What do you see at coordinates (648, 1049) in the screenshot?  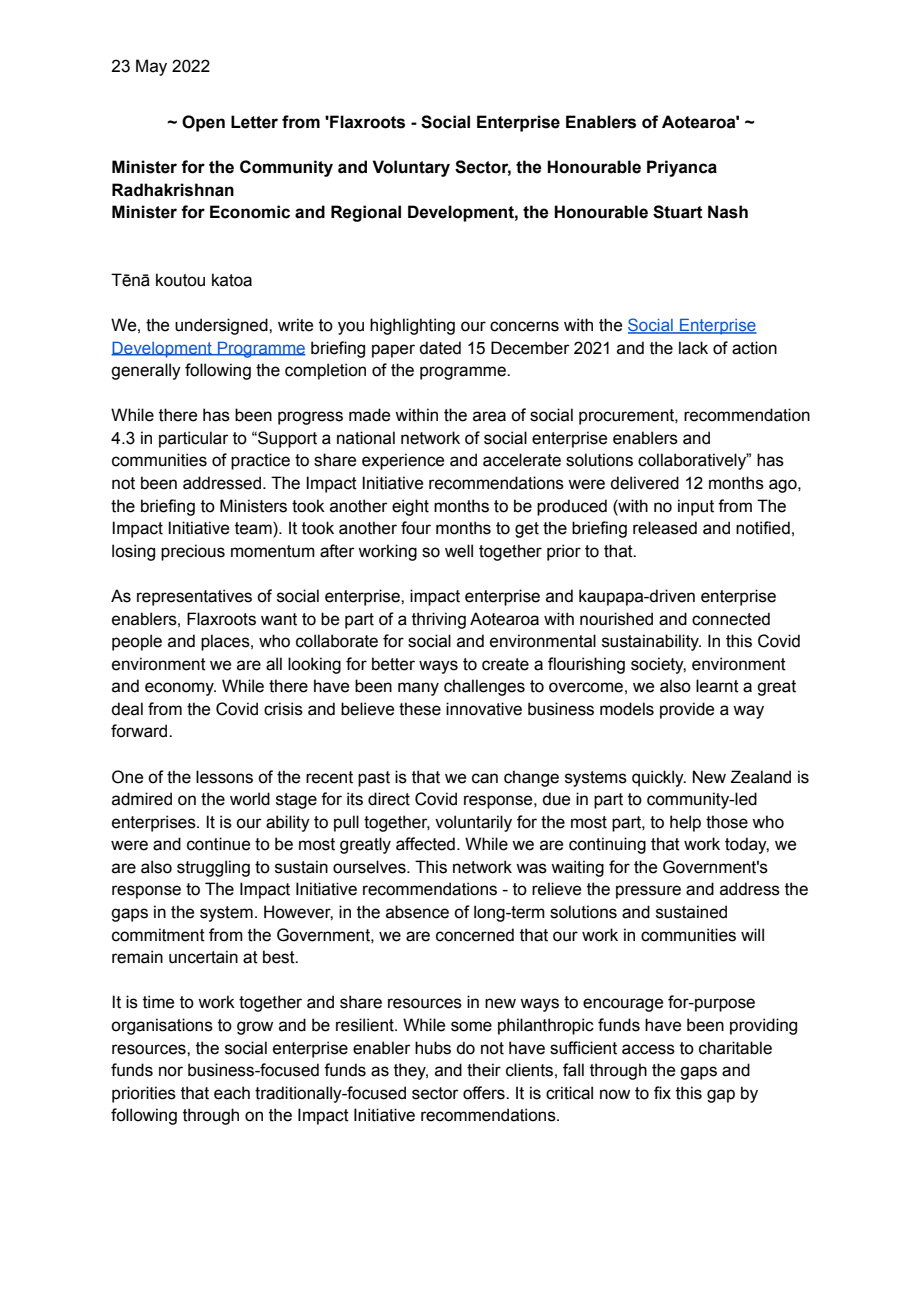 I see `access` at bounding box center [648, 1049].
